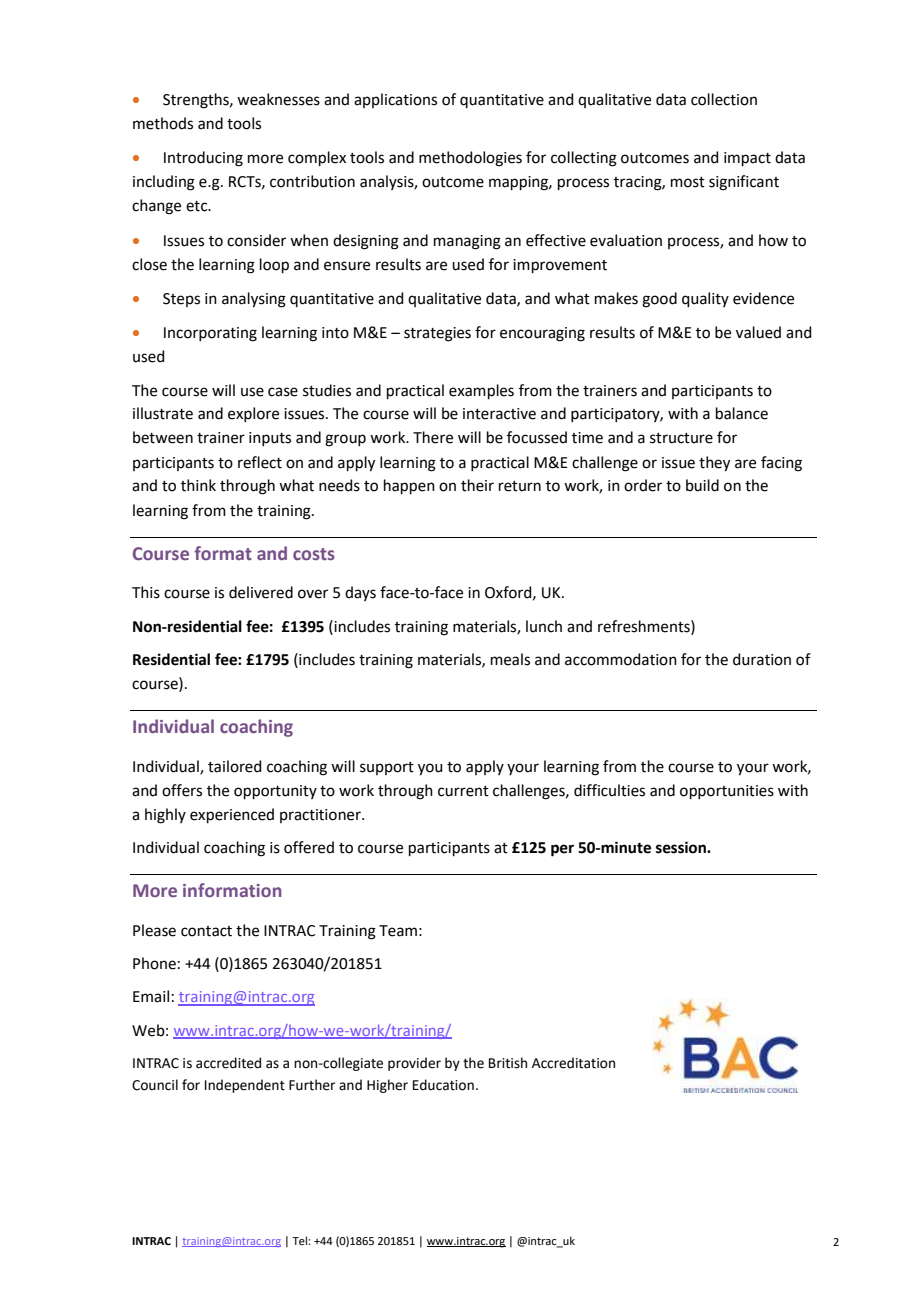 Image resolution: width=924 pixels, height=1309 pixels. Describe the element at coordinates (228, 1063) in the screenshot. I see `accredited` at that location.
